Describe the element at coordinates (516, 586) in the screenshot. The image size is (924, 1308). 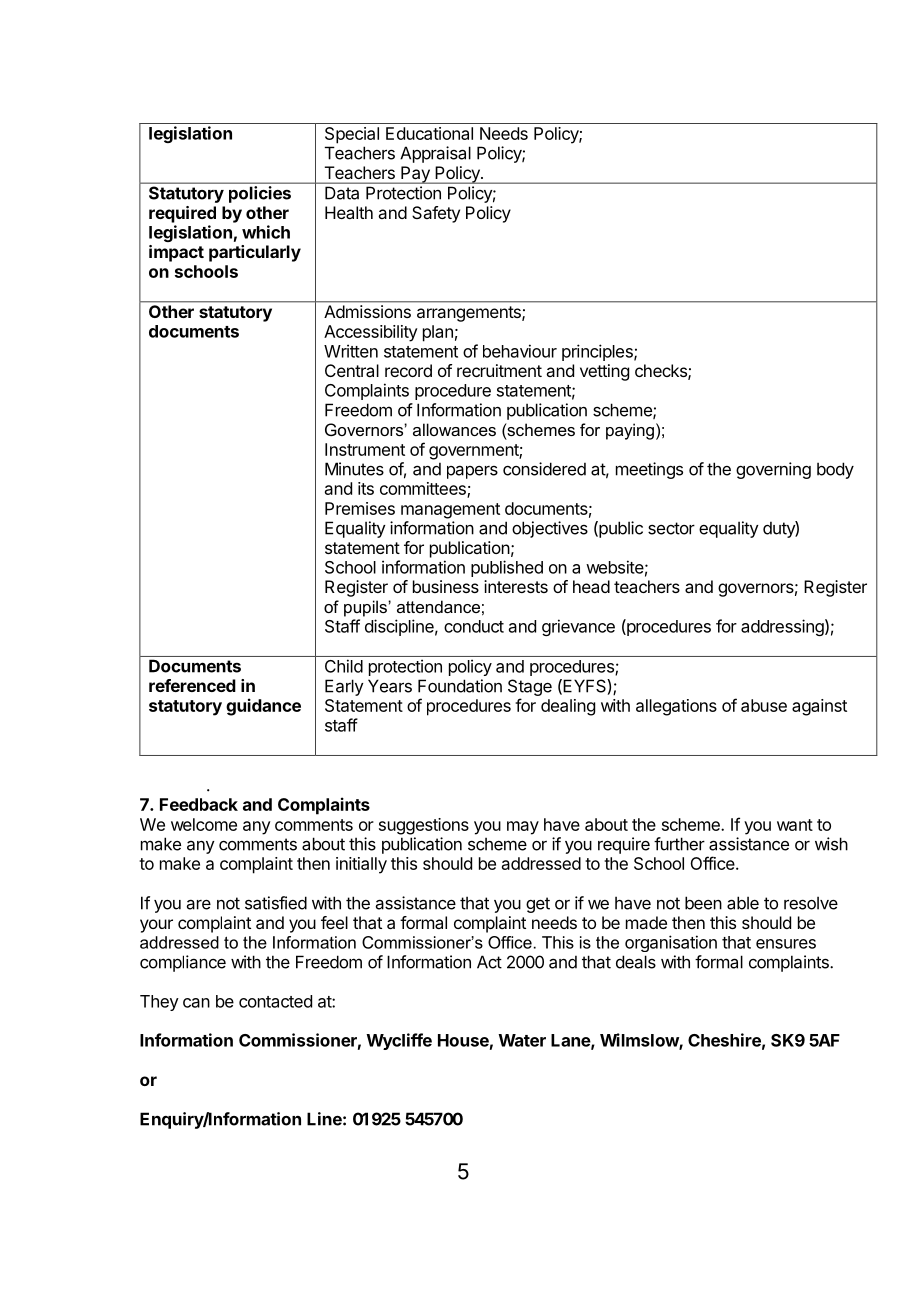
I see `interests` at that location.
